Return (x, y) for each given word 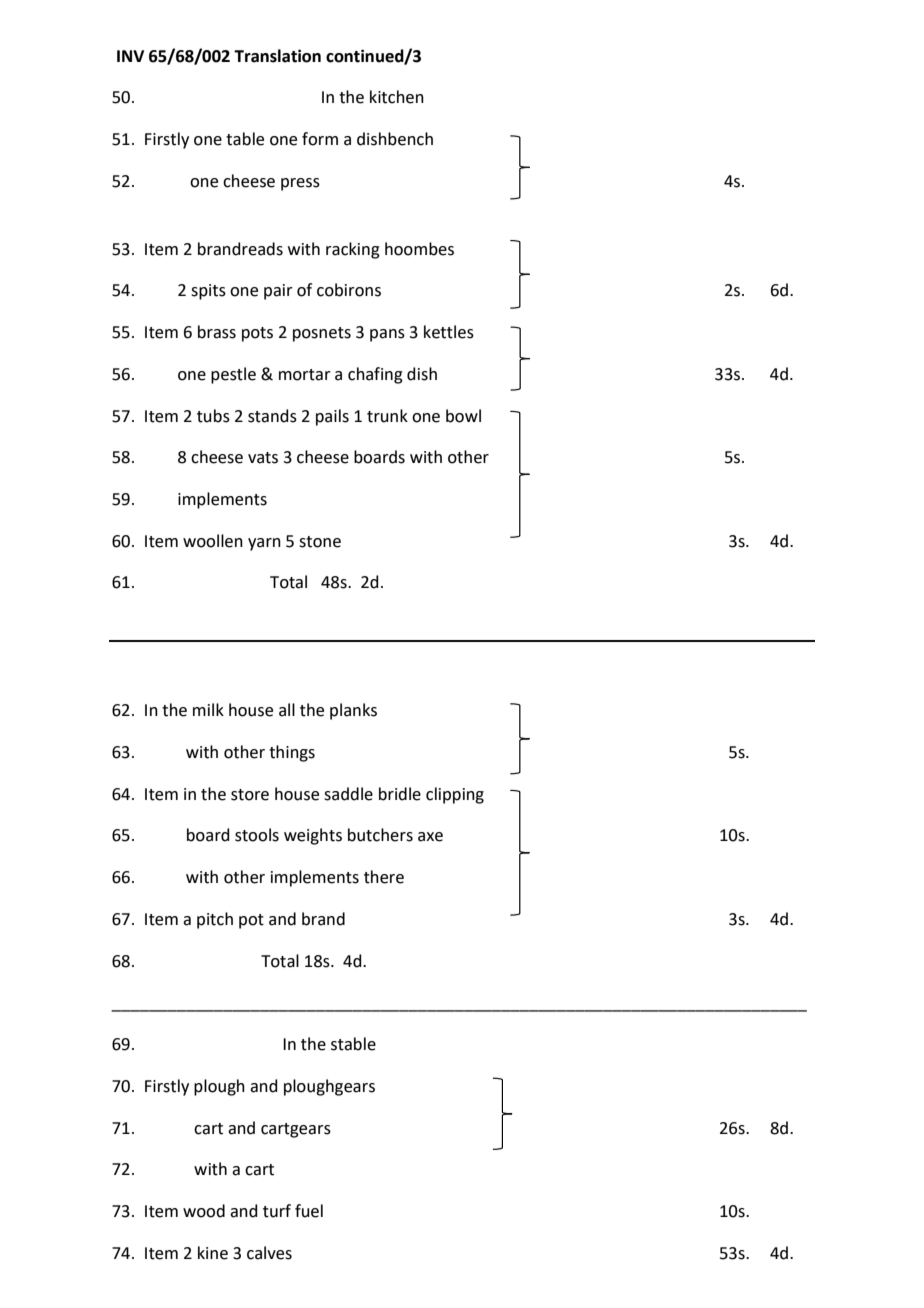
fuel (309, 1211)
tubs (213, 416)
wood (204, 1211)
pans (387, 335)
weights (313, 836)
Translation (277, 56)
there (384, 877)
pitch (215, 920)
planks (353, 711)
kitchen (397, 97)
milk (208, 709)
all (287, 710)
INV (130, 56)
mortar (305, 375)
